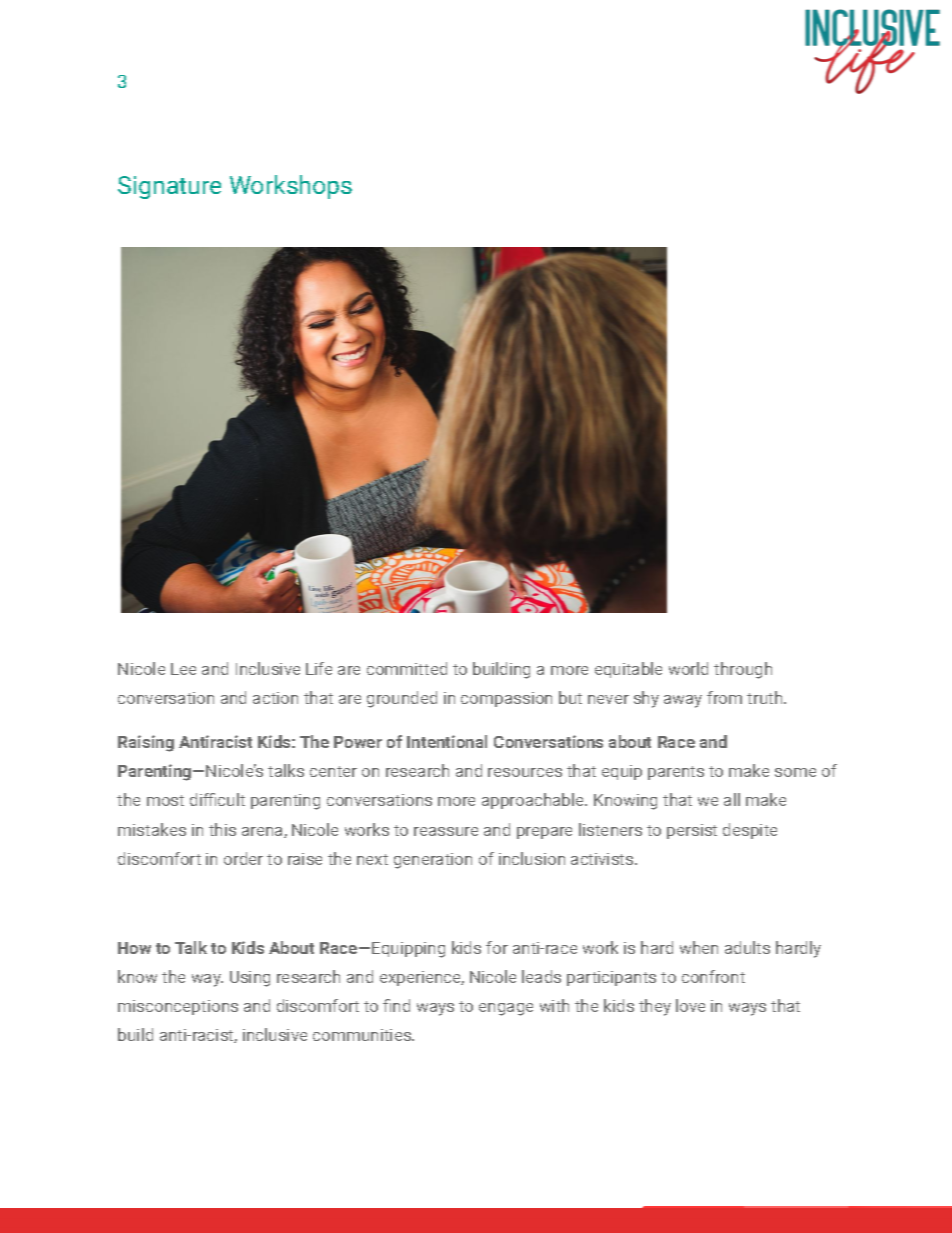 This screenshot has height=1233, width=952. Describe the element at coordinates (743, 670) in the screenshot. I see `through` at that location.
